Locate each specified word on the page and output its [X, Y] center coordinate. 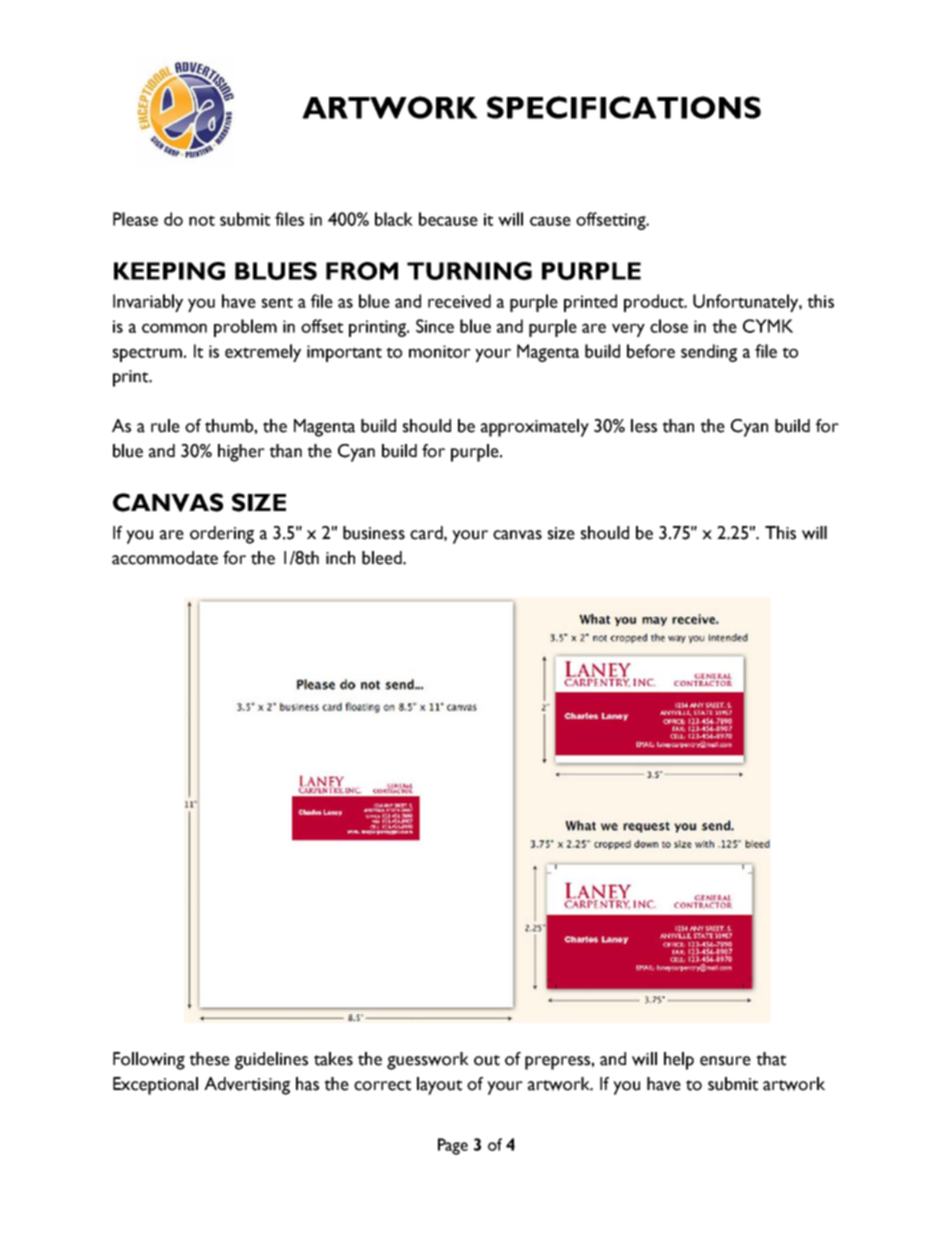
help [679, 1061]
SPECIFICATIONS [624, 107]
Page [453, 1146]
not [202, 220]
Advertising [247, 1086]
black [394, 219]
